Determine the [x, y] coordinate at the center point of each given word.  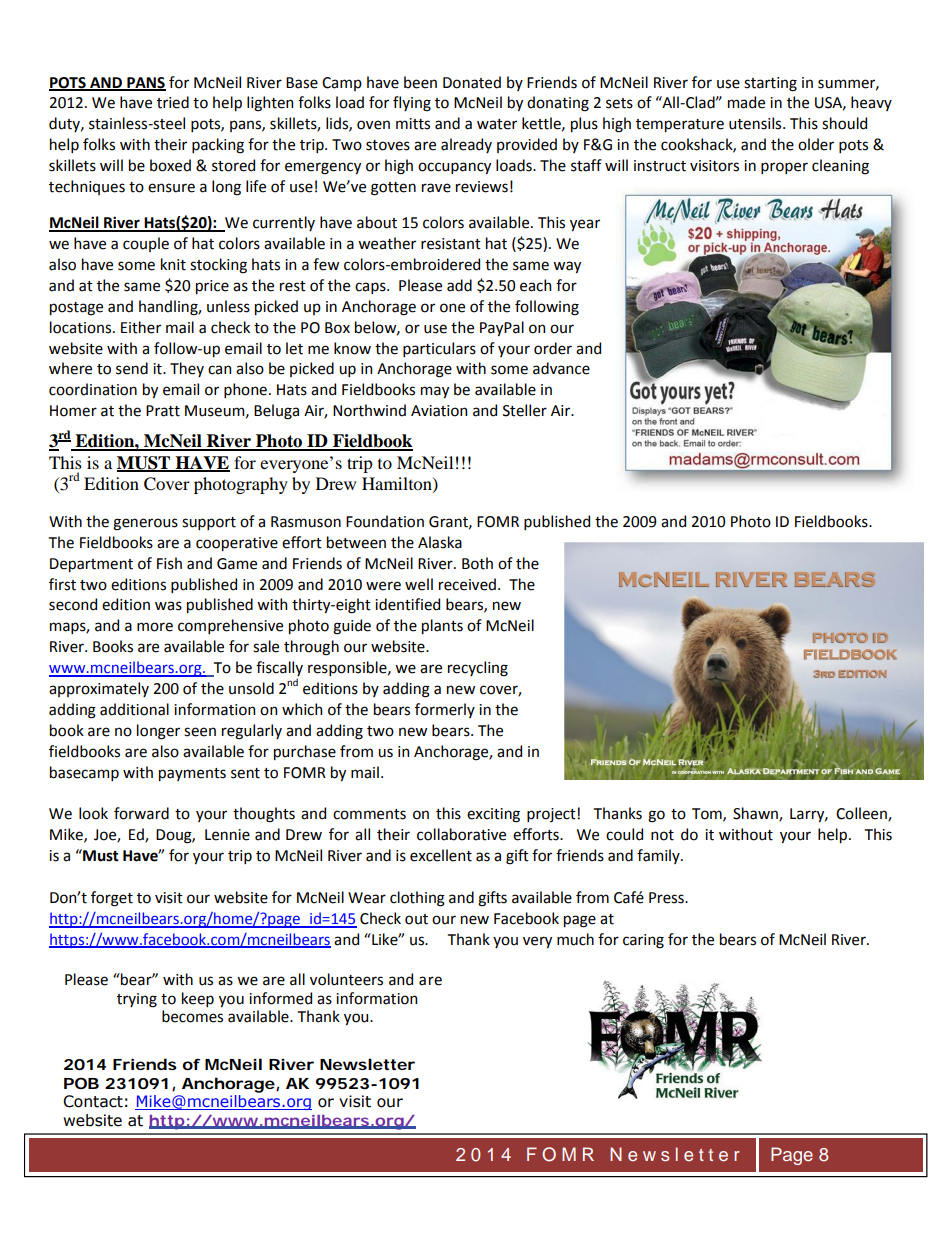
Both [477, 563]
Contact [93, 1101]
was [168, 606]
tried [173, 102]
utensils [756, 123]
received [467, 584]
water [497, 124]
